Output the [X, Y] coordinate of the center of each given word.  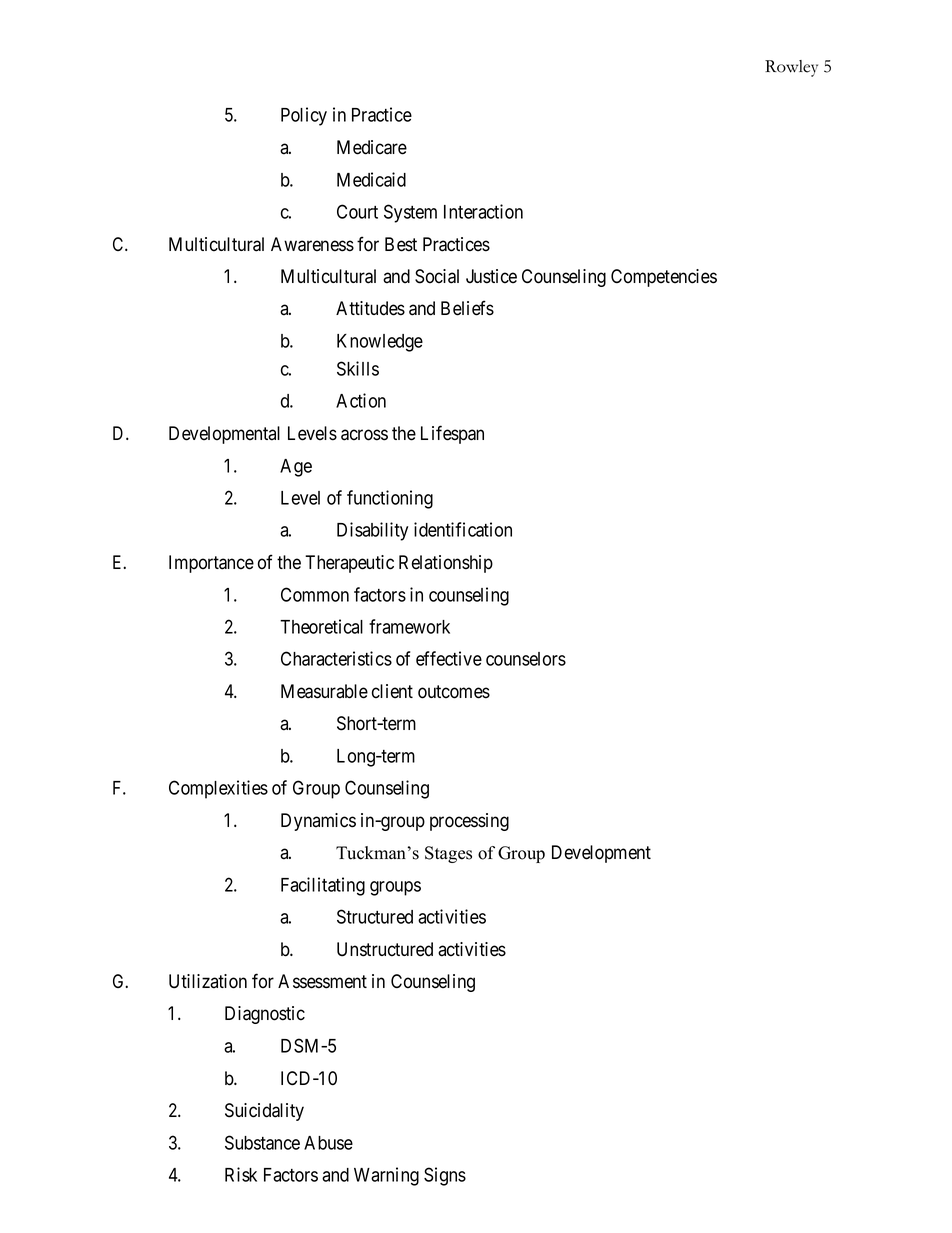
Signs [445, 1176]
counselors [526, 659]
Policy [304, 116]
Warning [386, 1176]
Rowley [791, 68]
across [364, 435]
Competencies [664, 278]
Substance [262, 1142]
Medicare [372, 147]
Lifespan [452, 434]
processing [469, 822]
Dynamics [318, 822]
